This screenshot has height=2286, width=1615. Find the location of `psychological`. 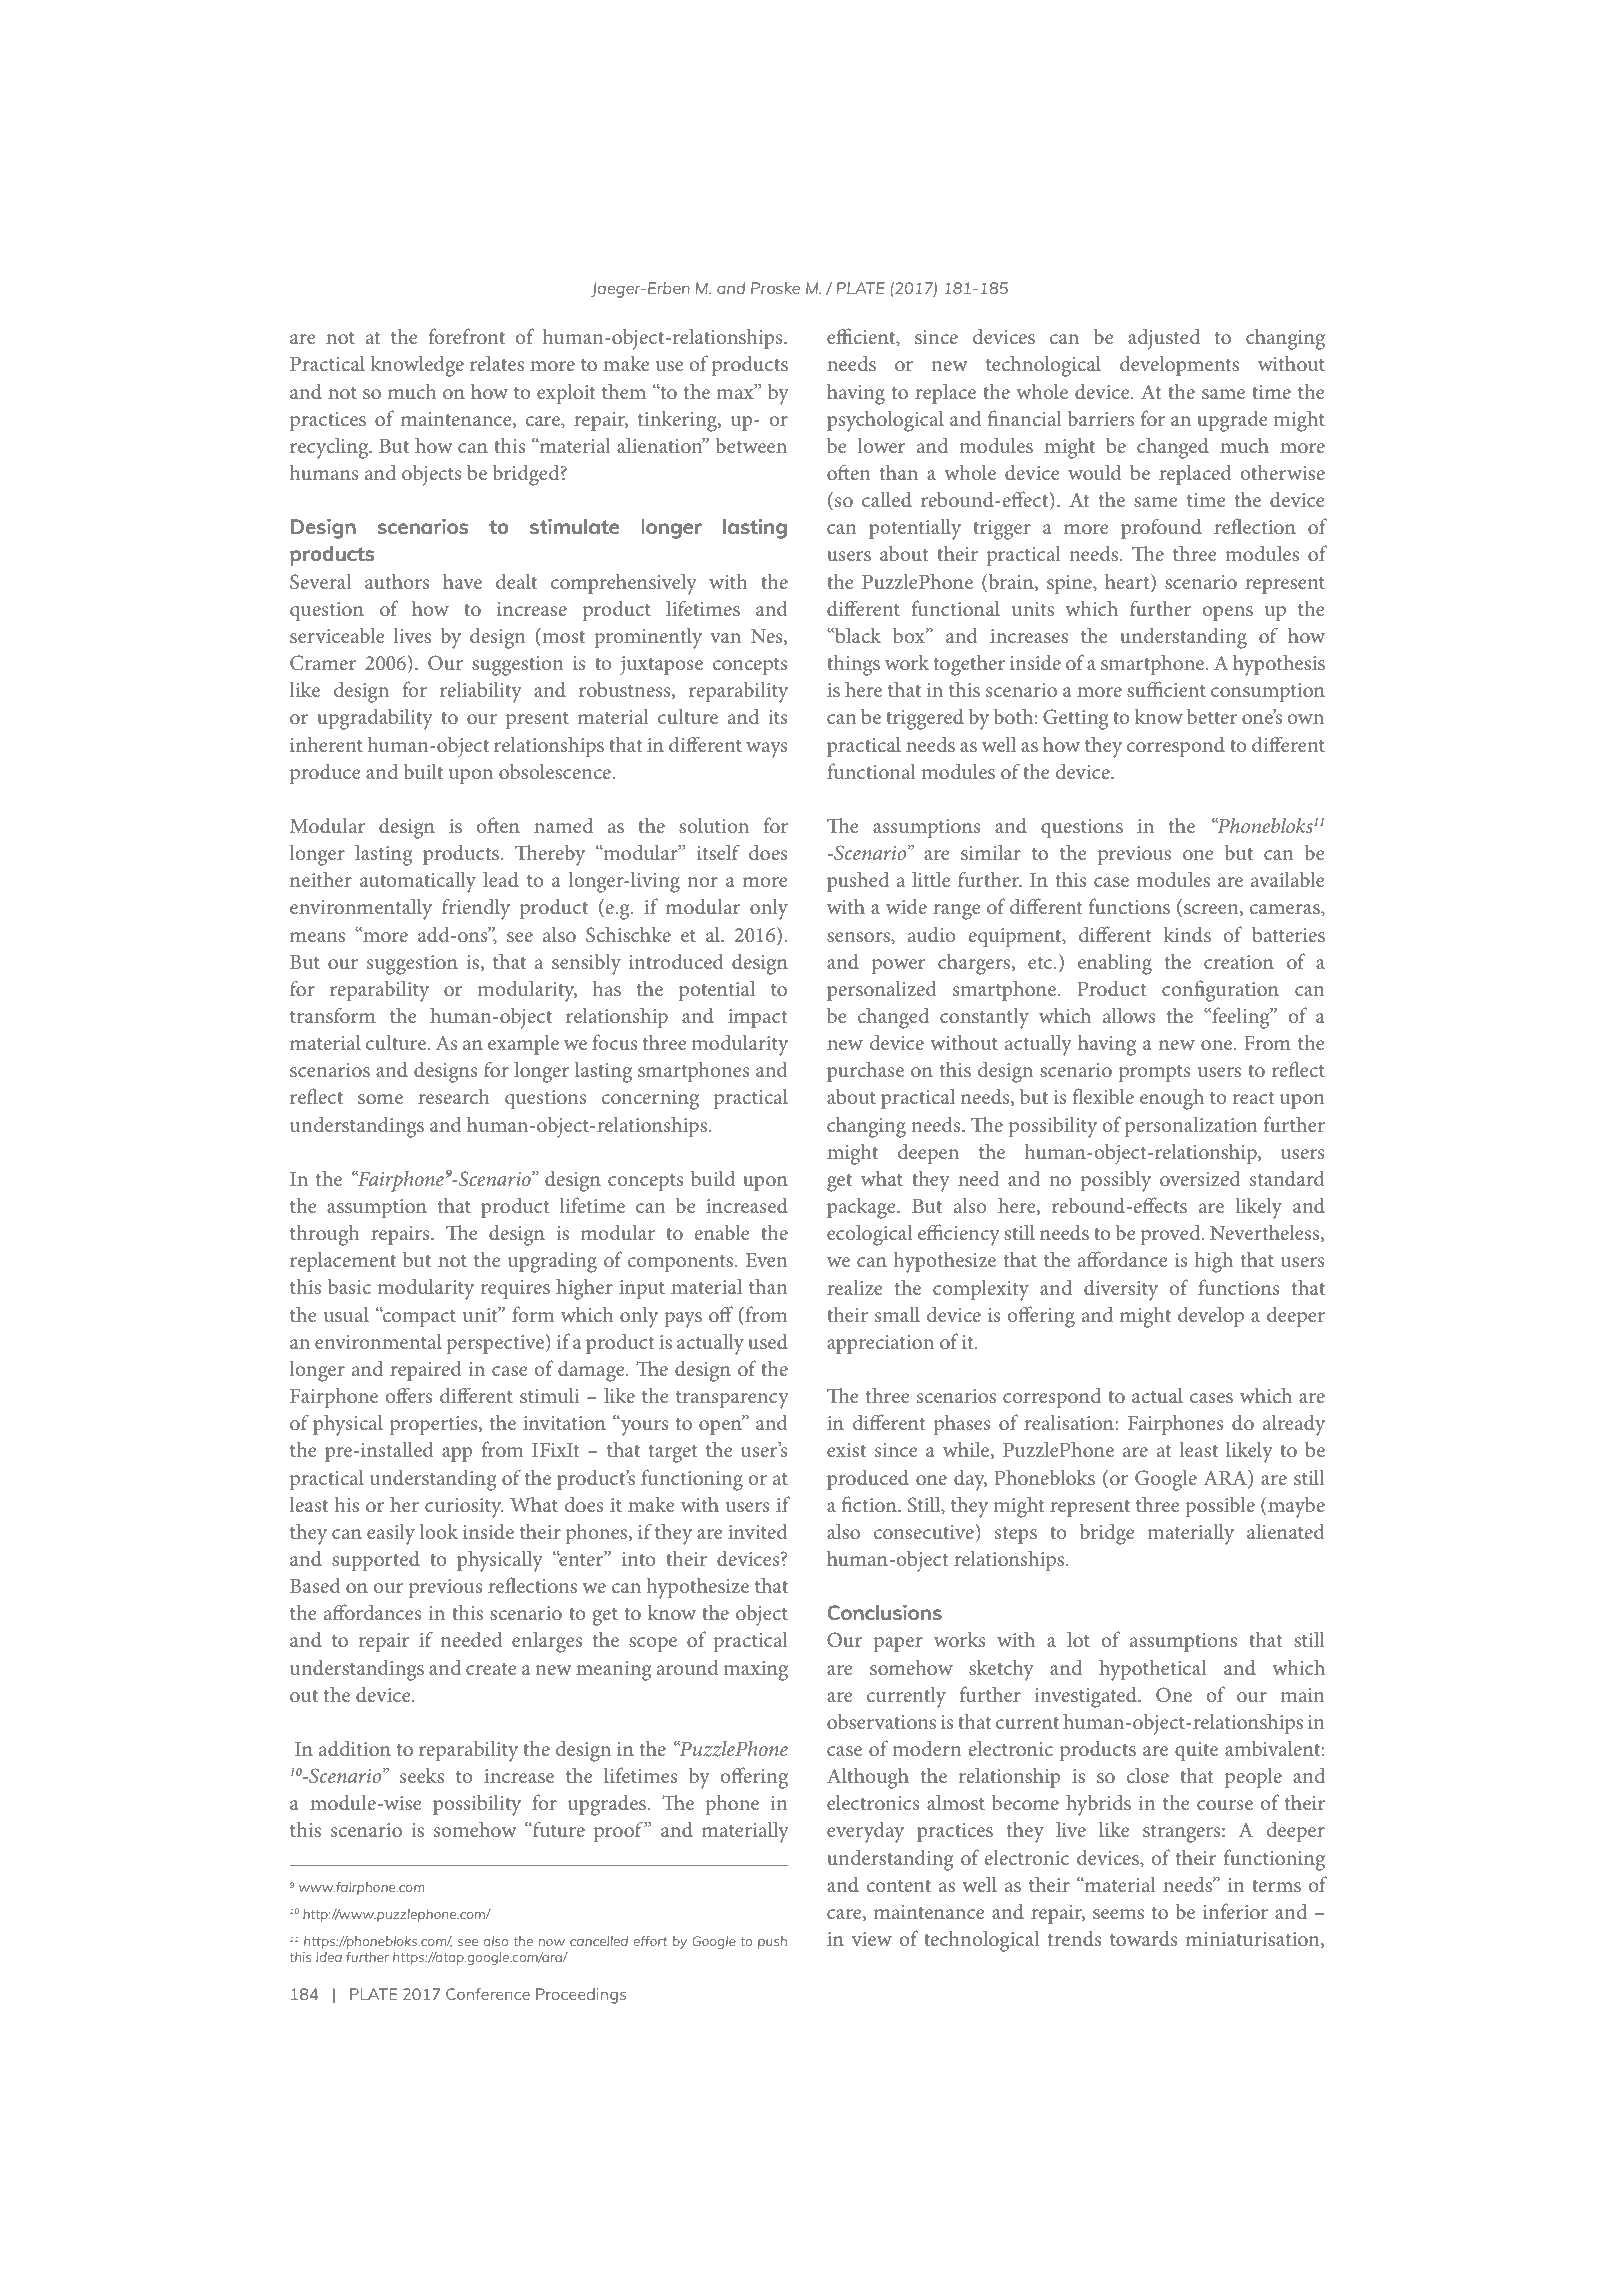

psychological is located at coordinates (885, 421).
